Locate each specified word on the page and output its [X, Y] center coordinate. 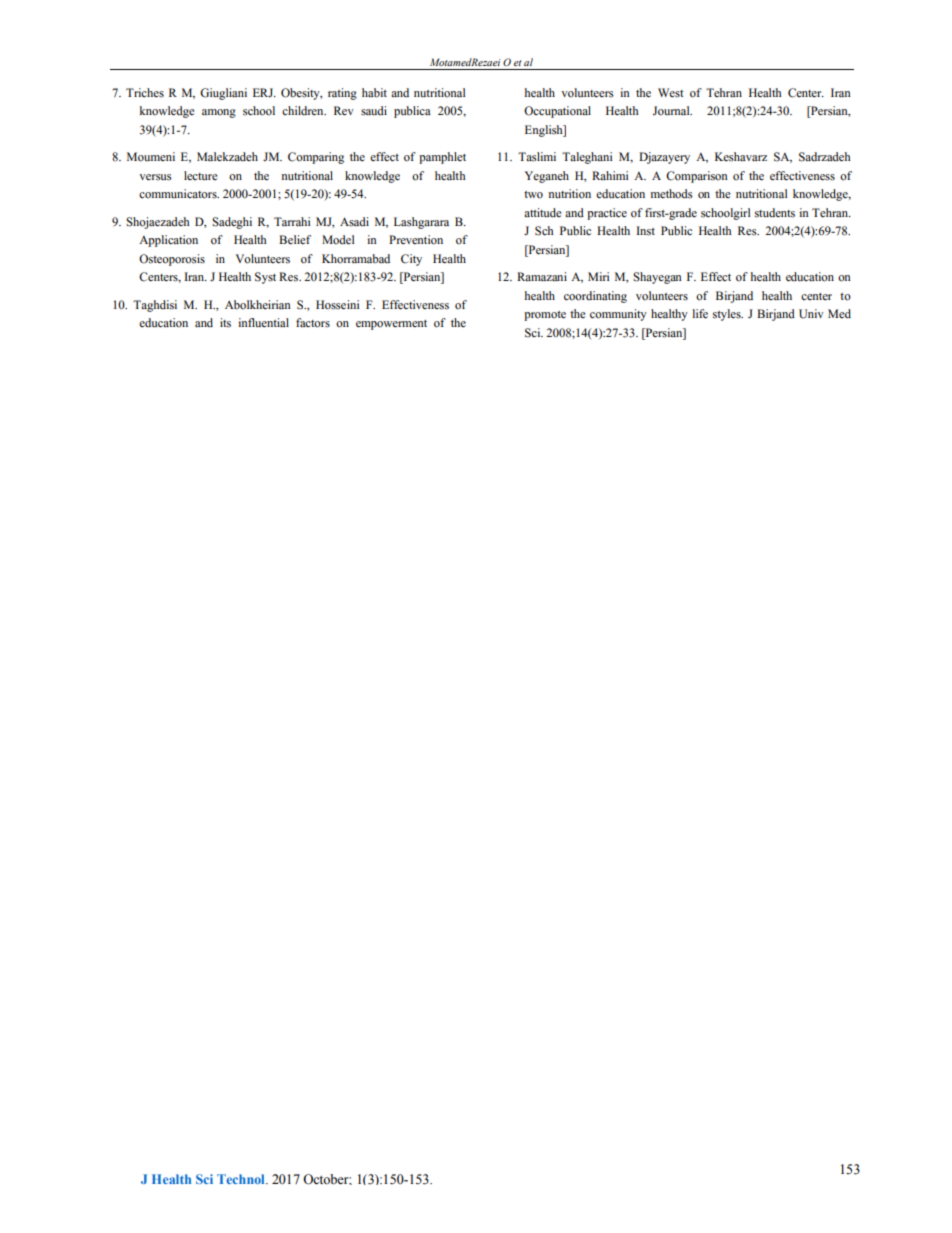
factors [313, 323]
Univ [811, 314]
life [700, 314]
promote [545, 316]
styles [728, 315]
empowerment [391, 324]
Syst [265, 278]
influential [263, 323]
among [219, 113]
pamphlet [442, 158]
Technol [242, 1179]
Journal [672, 111]
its [225, 323]
